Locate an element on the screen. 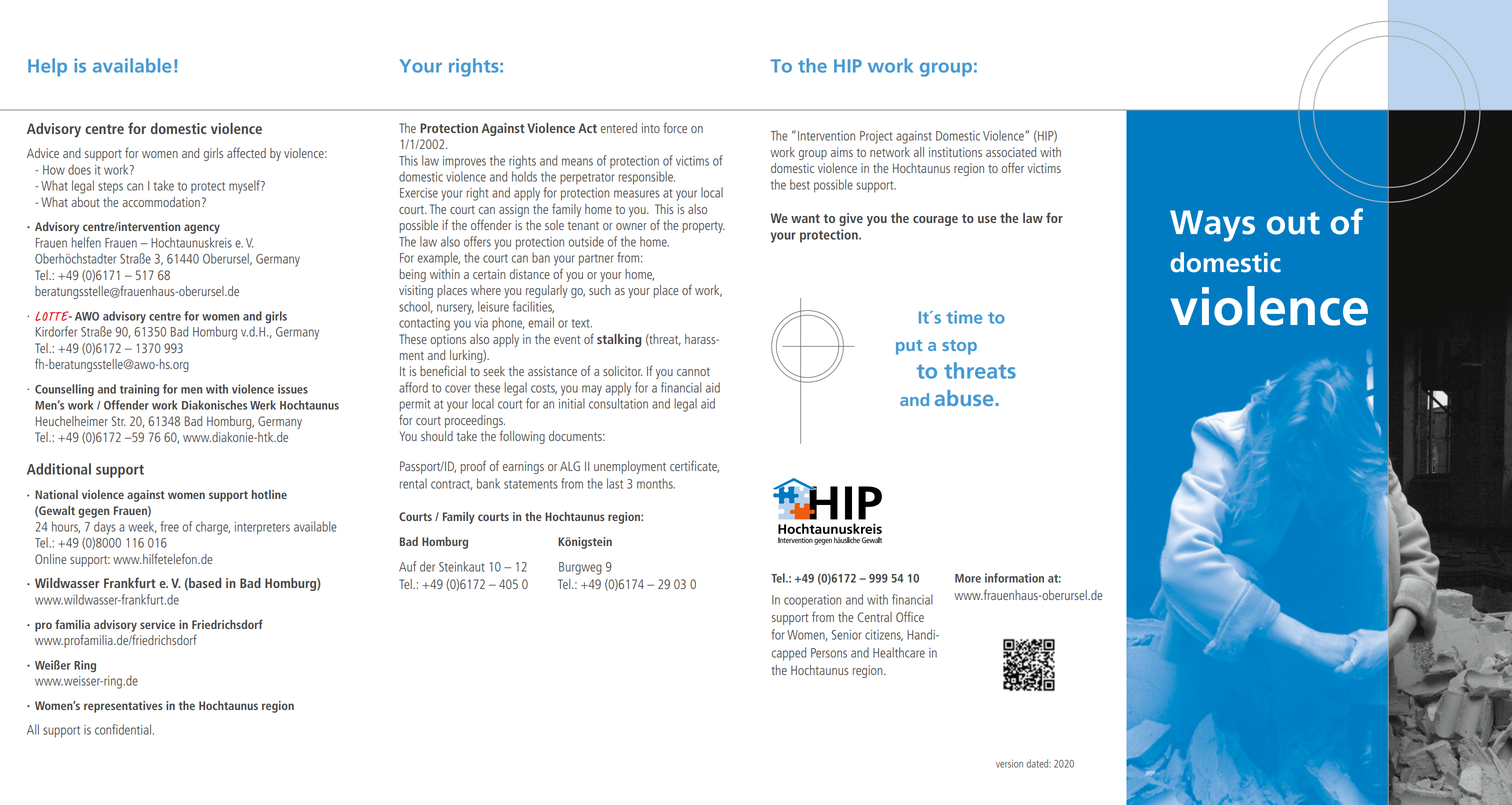  time is located at coordinates (964, 317).
